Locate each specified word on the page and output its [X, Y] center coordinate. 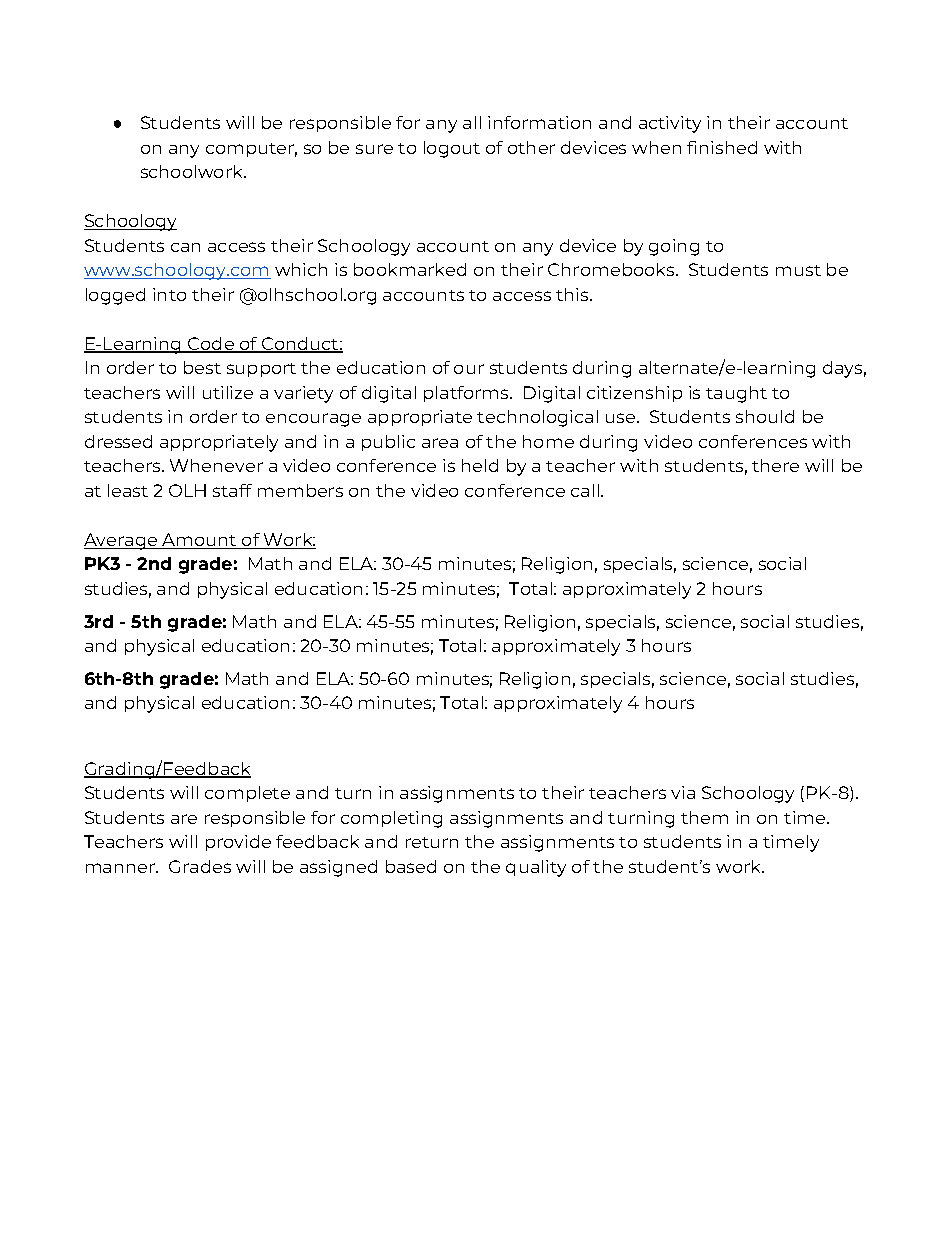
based [411, 866]
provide [238, 843]
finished [722, 147]
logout [452, 149]
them [704, 817]
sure [374, 149]
